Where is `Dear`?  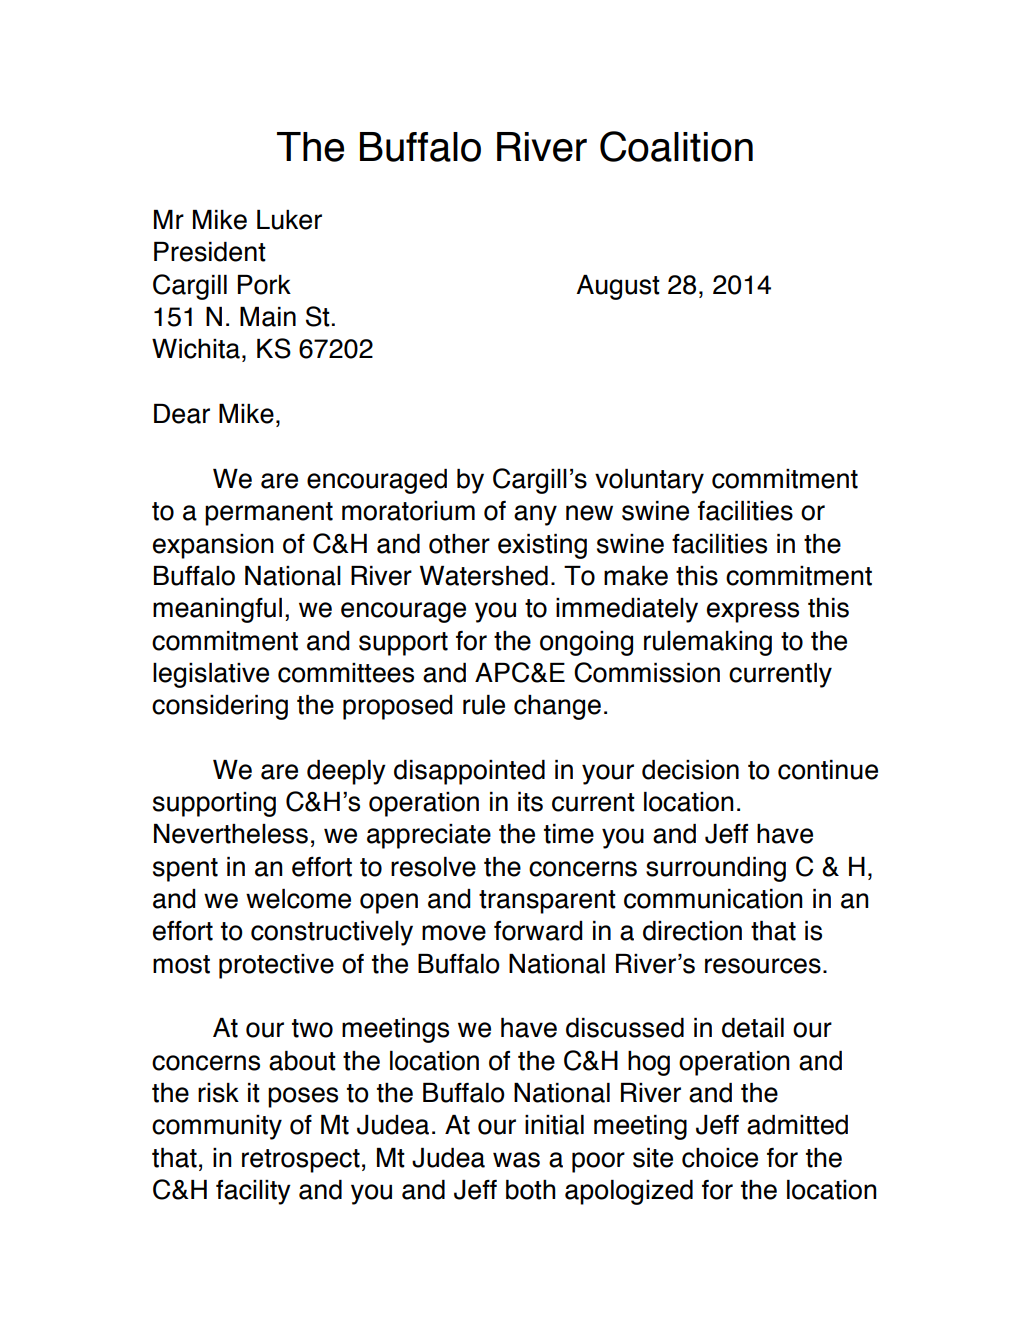 Dear is located at coordinates (182, 414).
